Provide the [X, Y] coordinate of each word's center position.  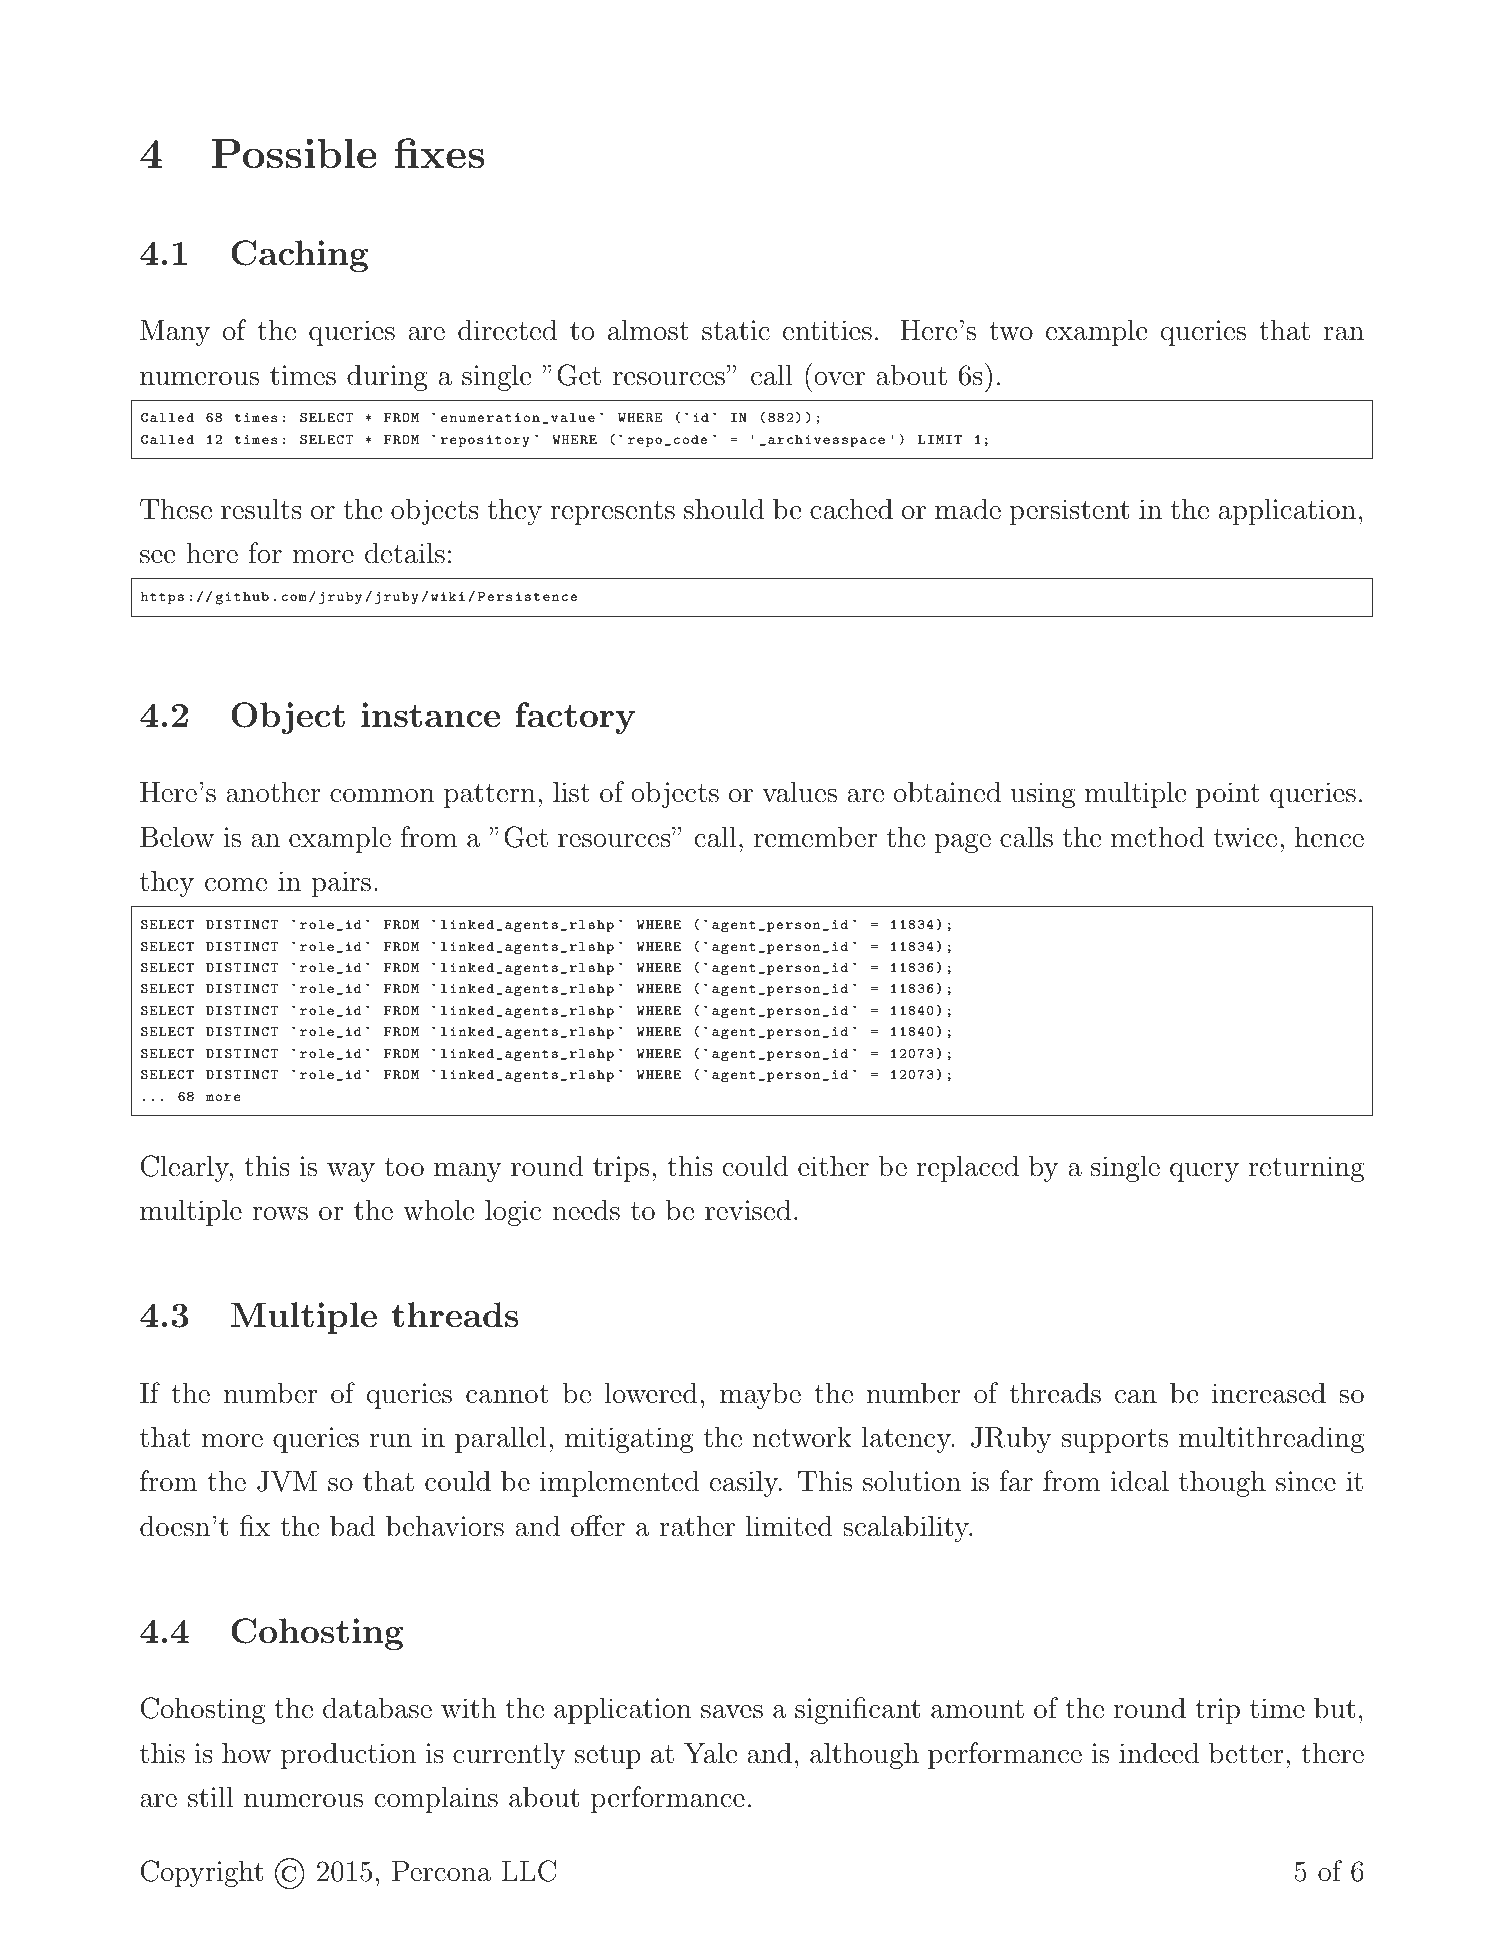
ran [1344, 334]
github [242, 598]
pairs [341, 884]
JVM [287, 1481]
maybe [760, 1395]
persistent [1069, 512]
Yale [710, 1753]
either [833, 1166]
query [1204, 1172]
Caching [299, 256]
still [210, 1797]
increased [1269, 1393]
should [724, 509]
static [736, 330]
